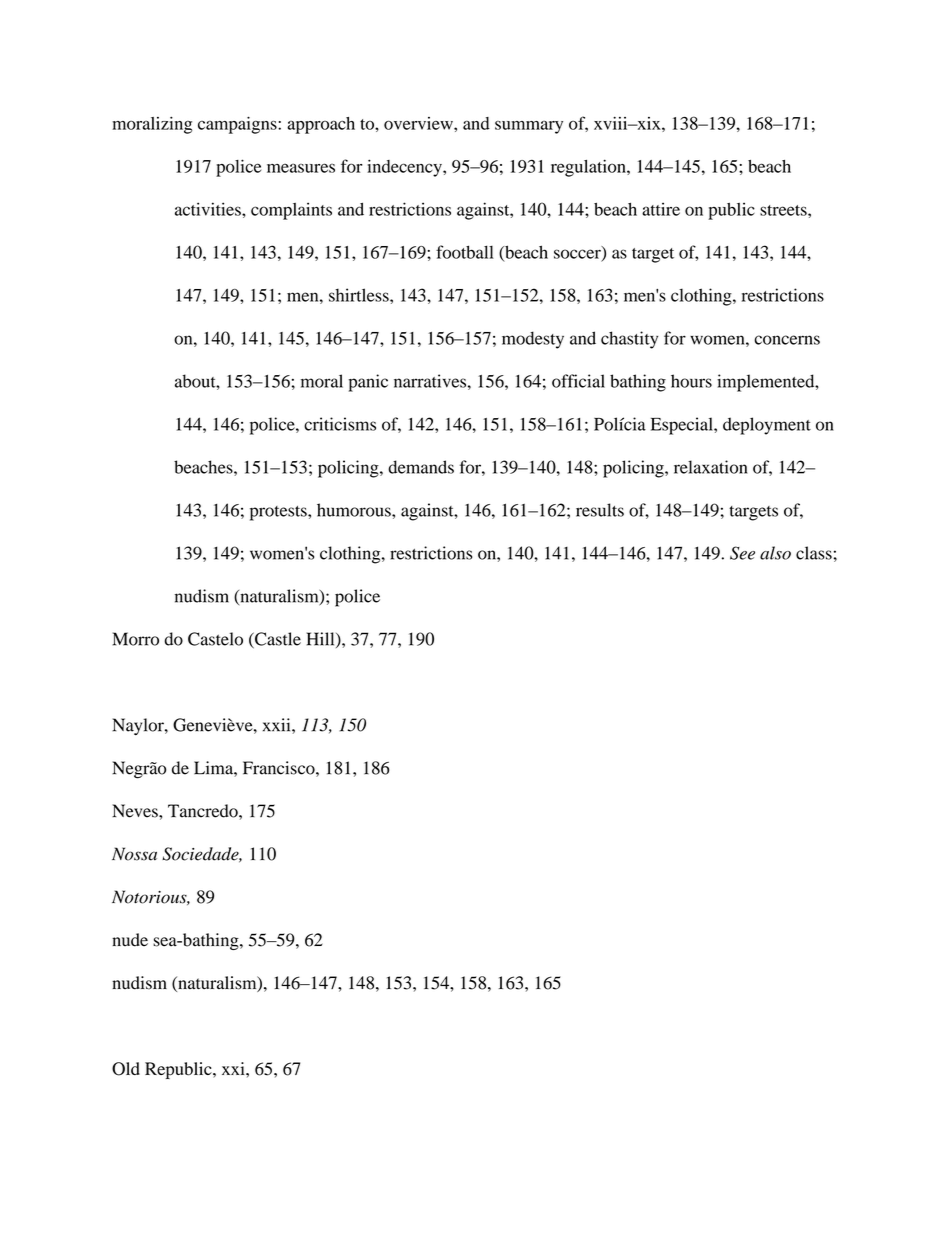  Describe the element at coordinates (421, 467) in the screenshot. I see `demands` at that location.
